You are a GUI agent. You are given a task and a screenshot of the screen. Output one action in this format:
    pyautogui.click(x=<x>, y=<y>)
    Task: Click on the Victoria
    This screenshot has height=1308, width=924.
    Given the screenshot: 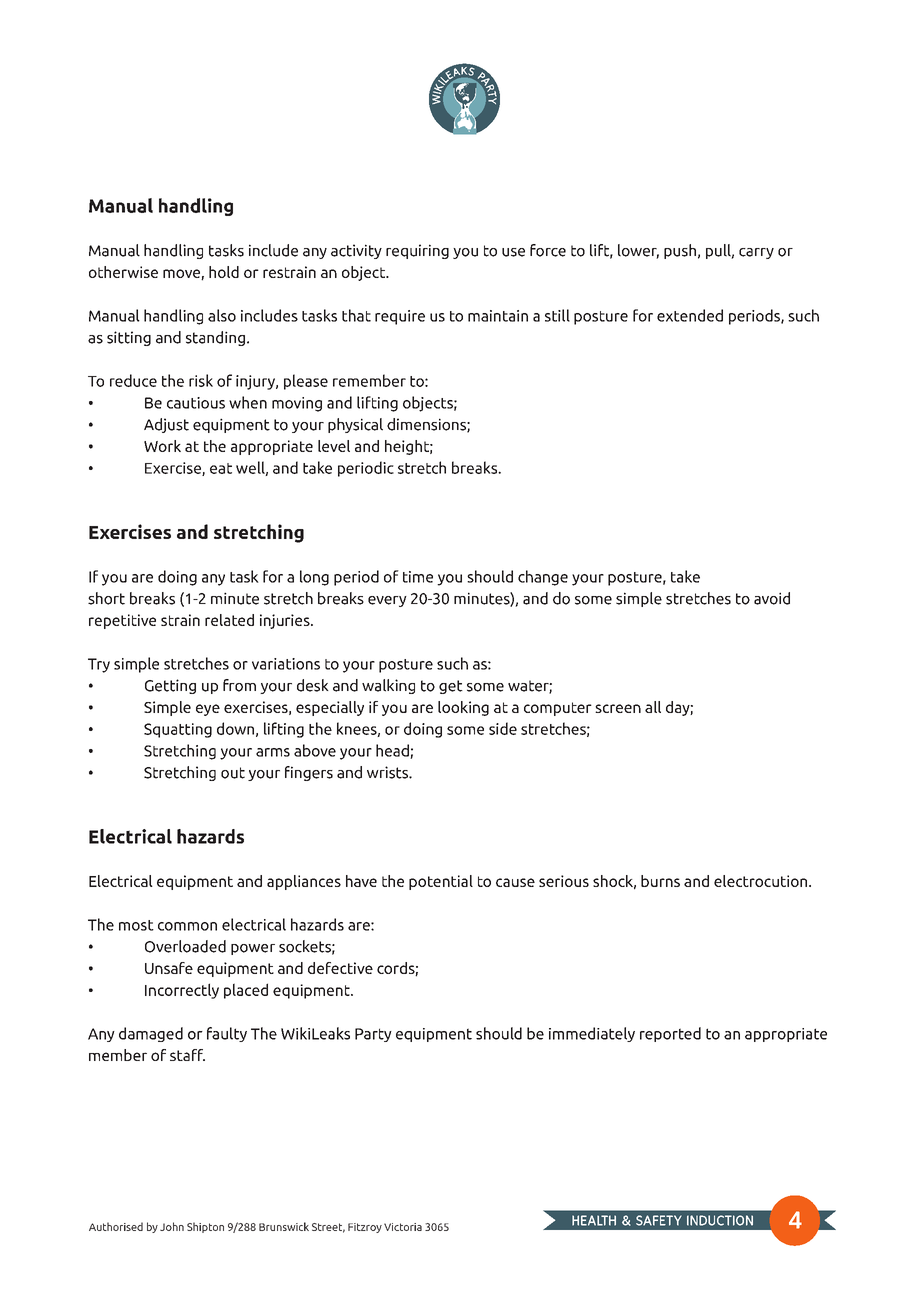 What is the action you would take?
    pyautogui.click(x=403, y=1227)
